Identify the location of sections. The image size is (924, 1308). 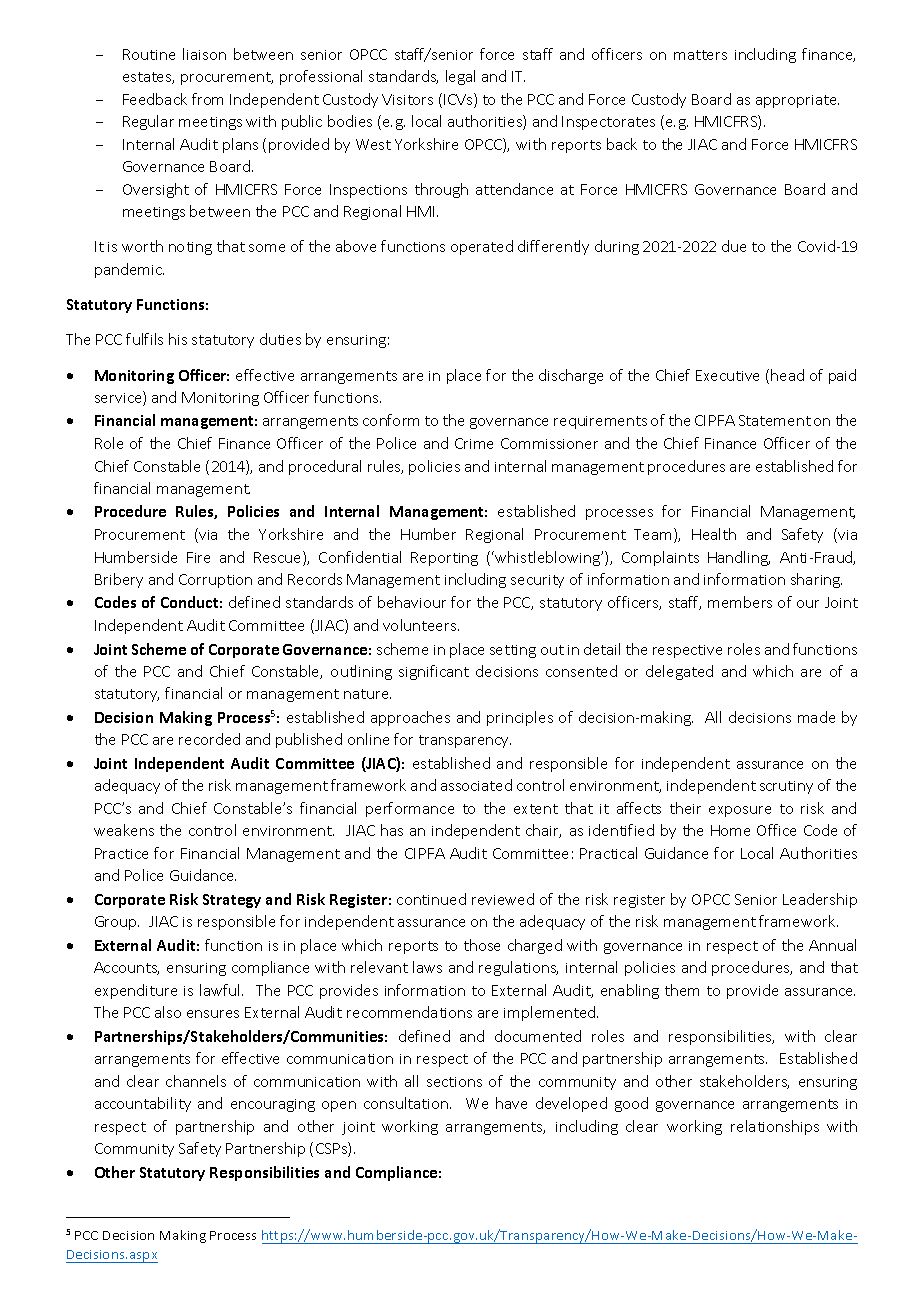
(454, 1082).
